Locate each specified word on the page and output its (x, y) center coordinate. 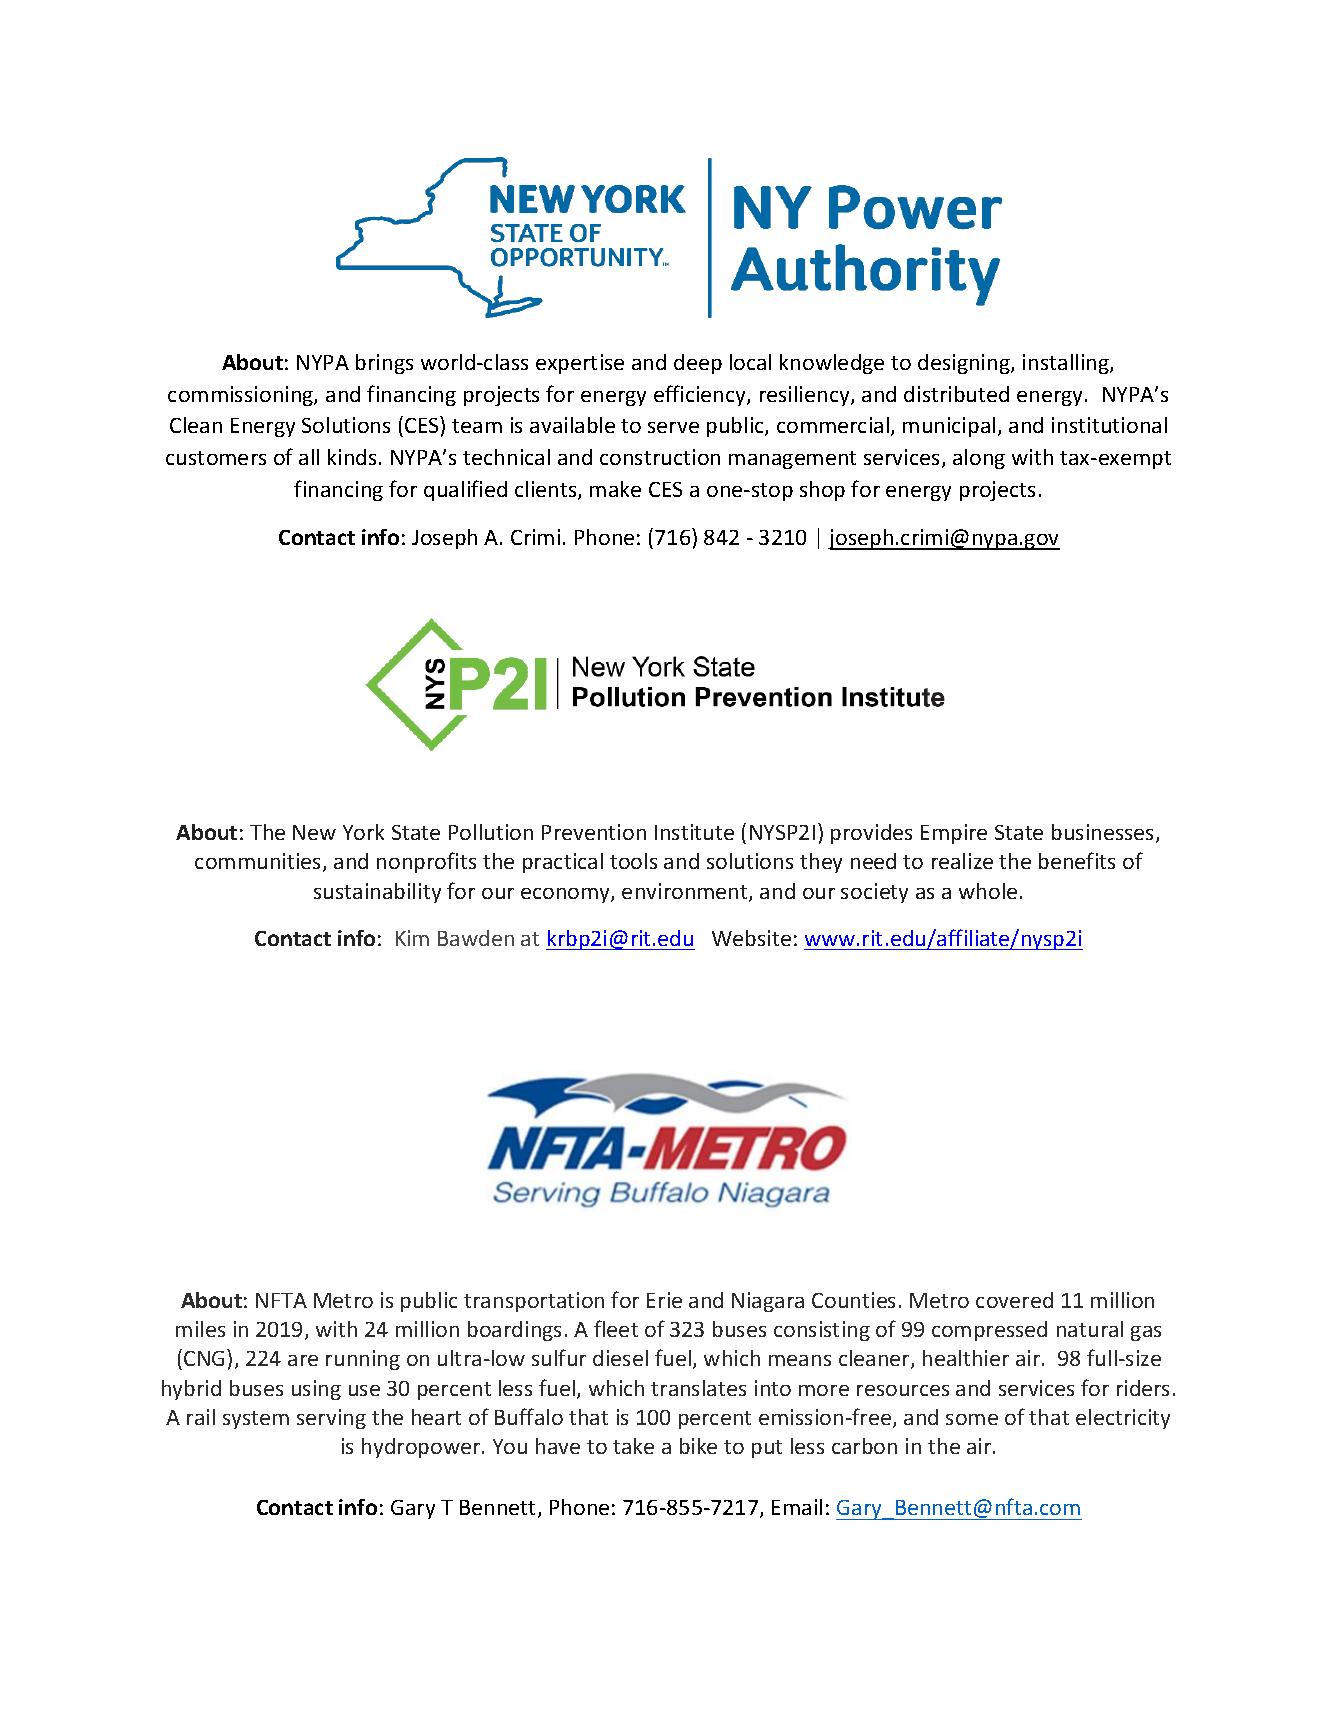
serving (331, 1419)
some (972, 1419)
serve (673, 427)
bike (698, 1446)
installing (1067, 364)
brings (384, 364)
